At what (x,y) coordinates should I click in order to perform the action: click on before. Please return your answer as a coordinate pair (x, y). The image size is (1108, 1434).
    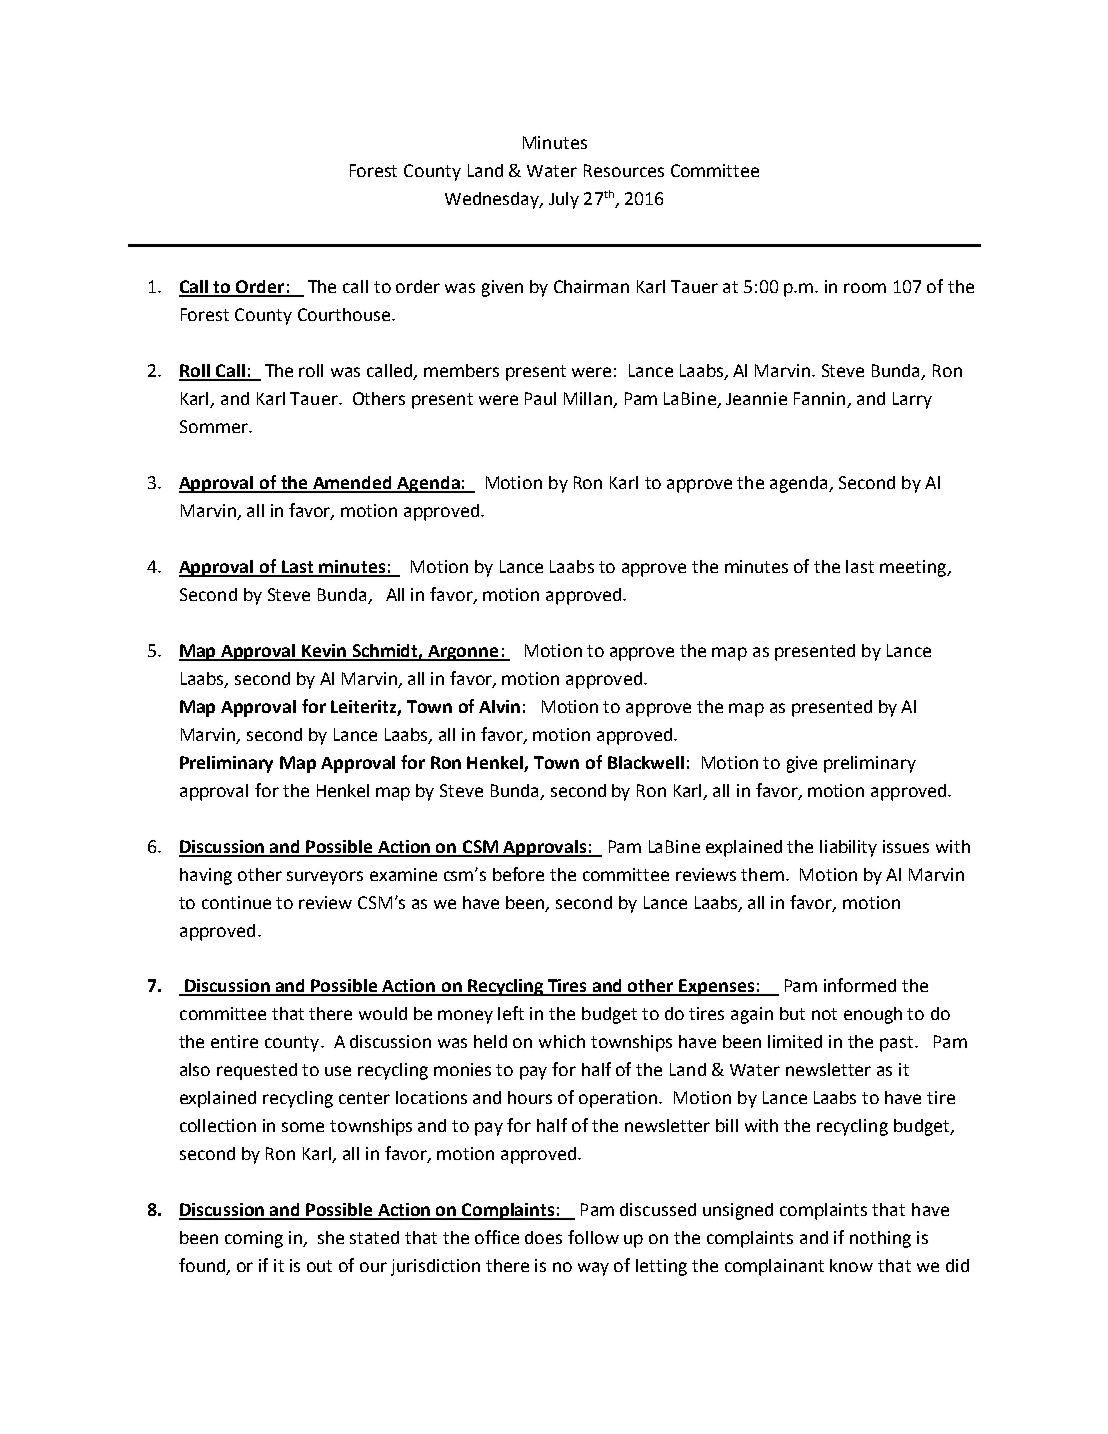
    Looking at the image, I should click on (518, 874).
